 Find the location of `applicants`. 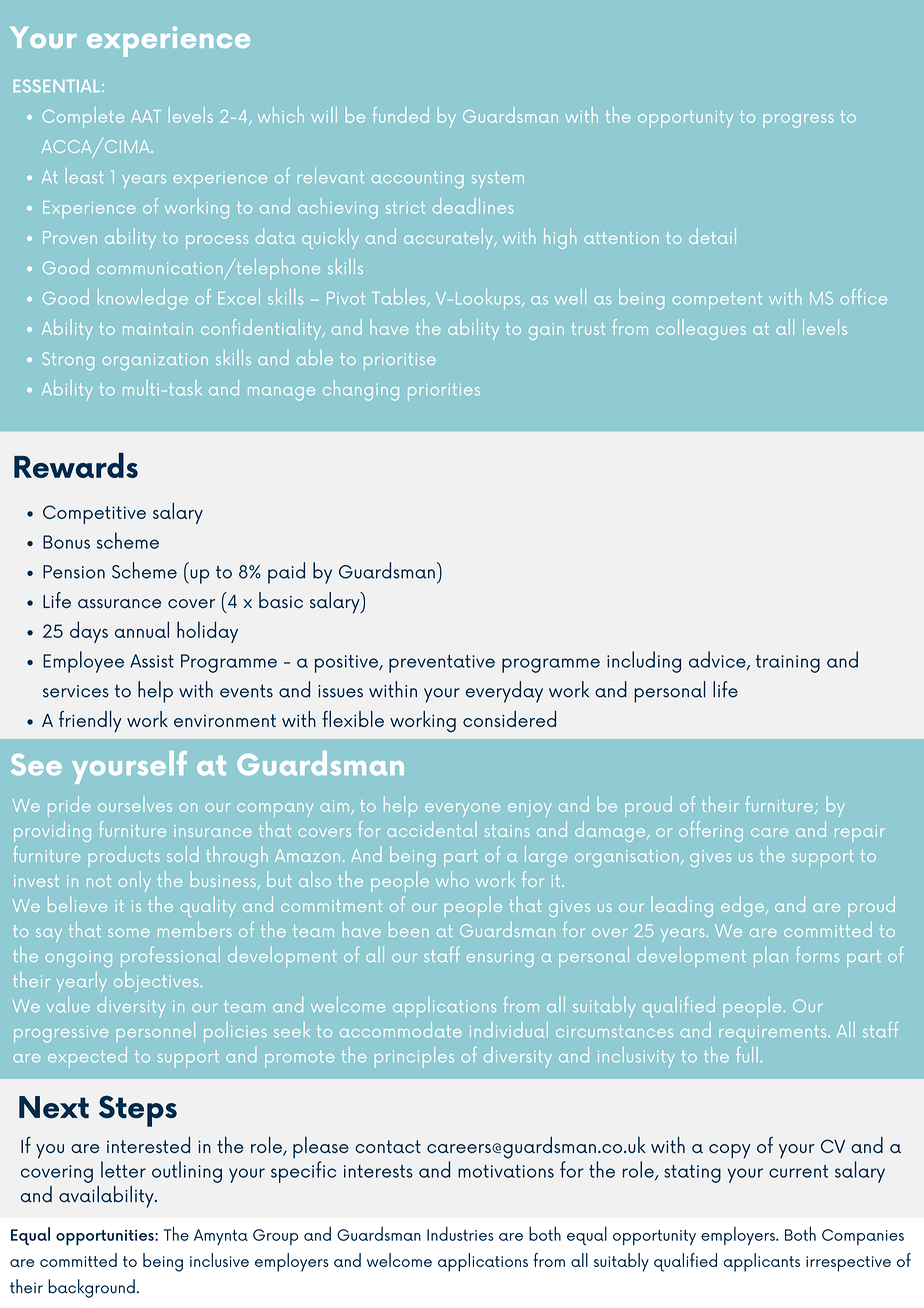

applicants is located at coordinates (762, 1262).
